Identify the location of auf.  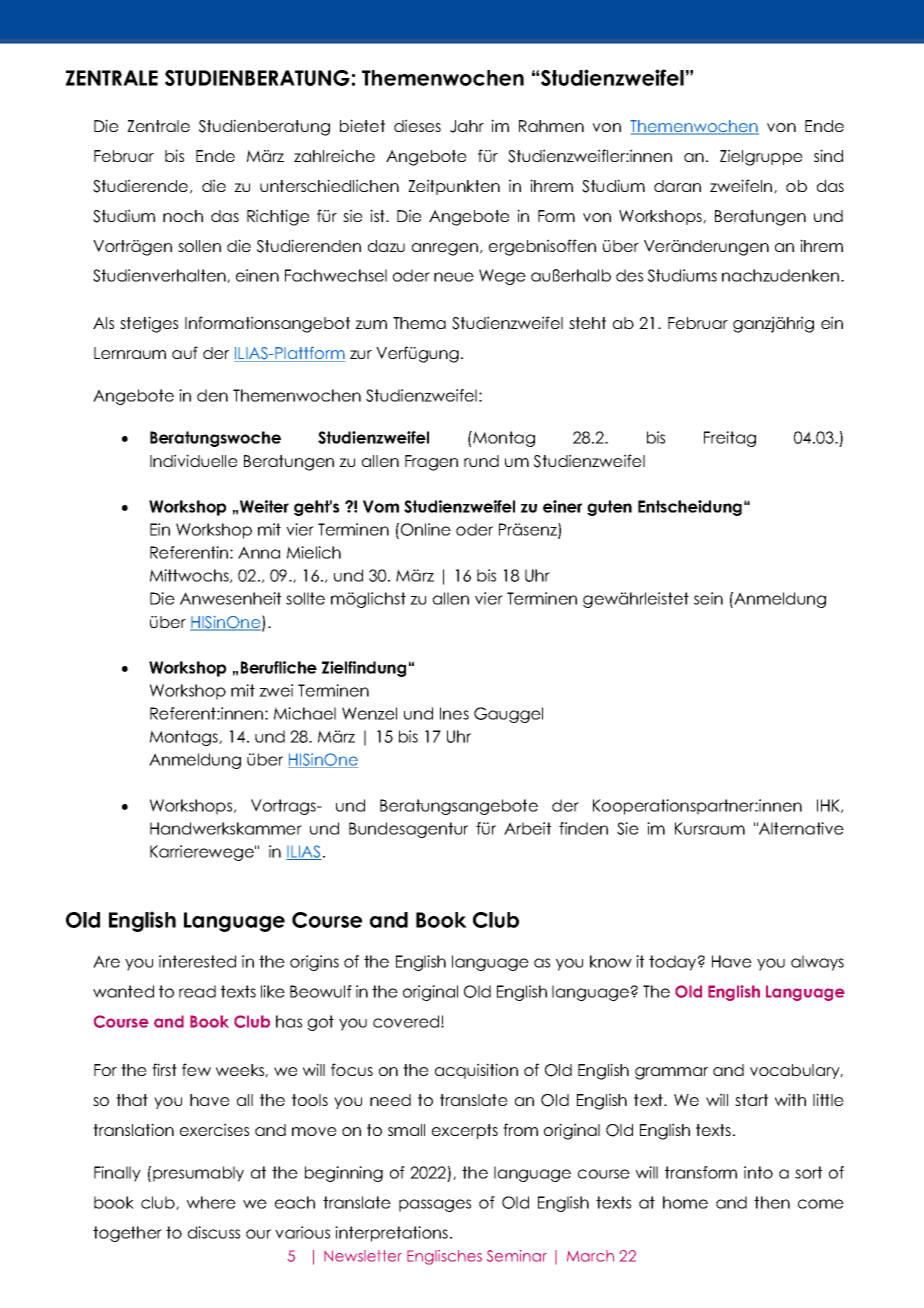
(185, 352).
